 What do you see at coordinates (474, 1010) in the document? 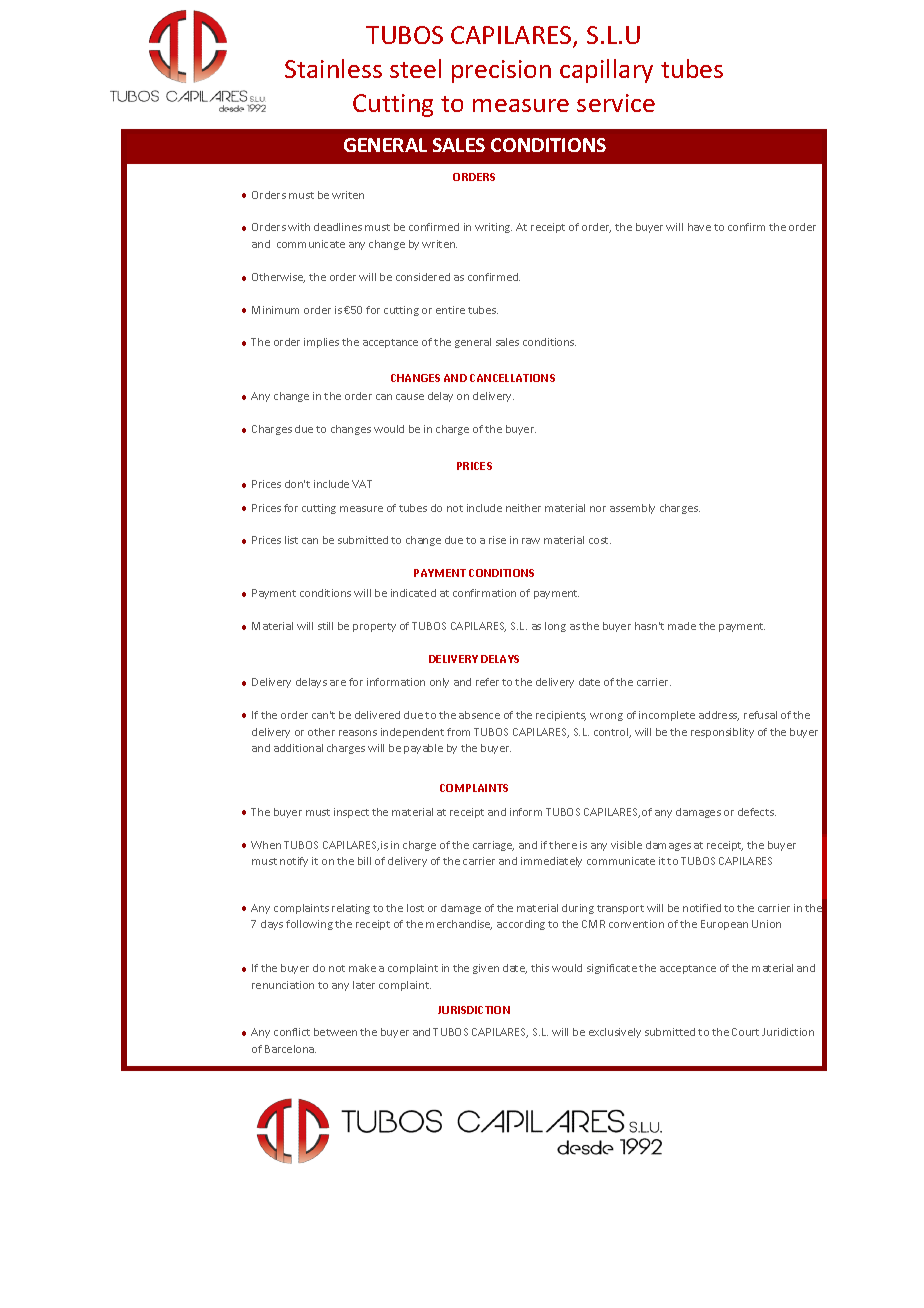
I see `JURISDICTION` at bounding box center [474, 1010].
